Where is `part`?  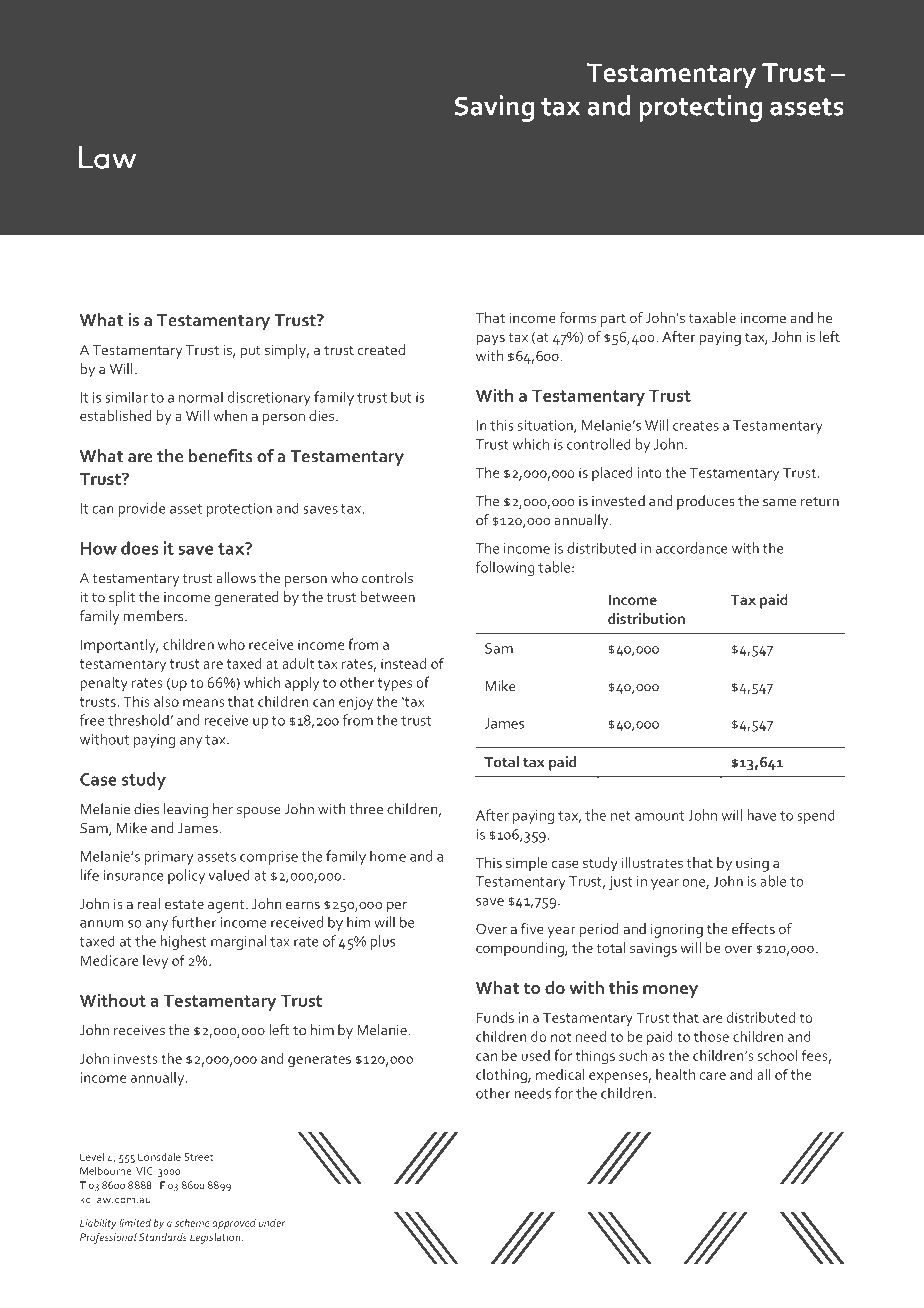
part is located at coordinates (613, 320).
